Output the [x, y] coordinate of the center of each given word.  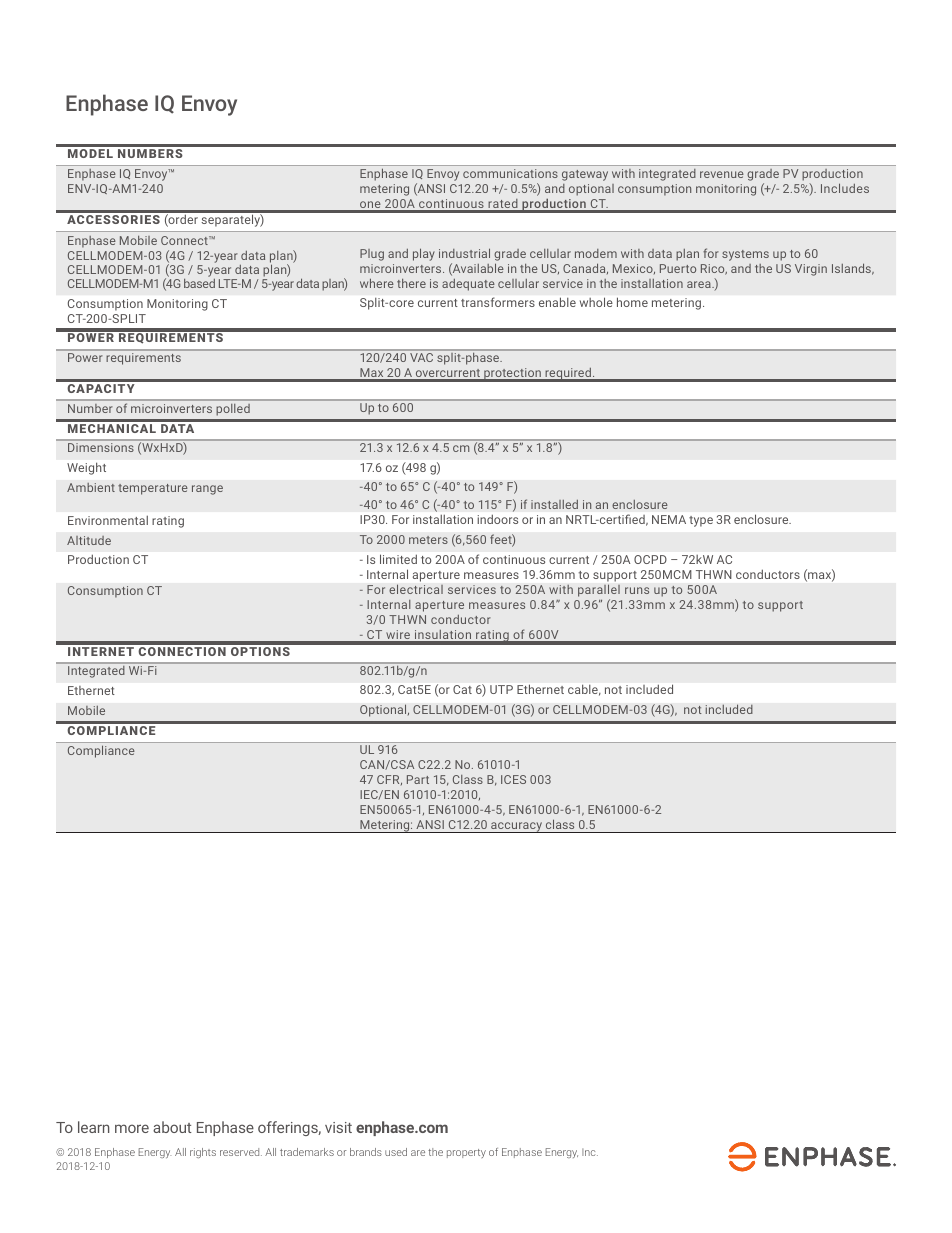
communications [510, 173]
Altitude [89, 540]
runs [637, 590]
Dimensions [100, 447]
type [701, 521]
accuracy [517, 827]
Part [418, 779]
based [199, 283]
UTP [501, 689]
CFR [389, 780]
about [172, 1127]
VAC [421, 357]
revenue [722, 174]
